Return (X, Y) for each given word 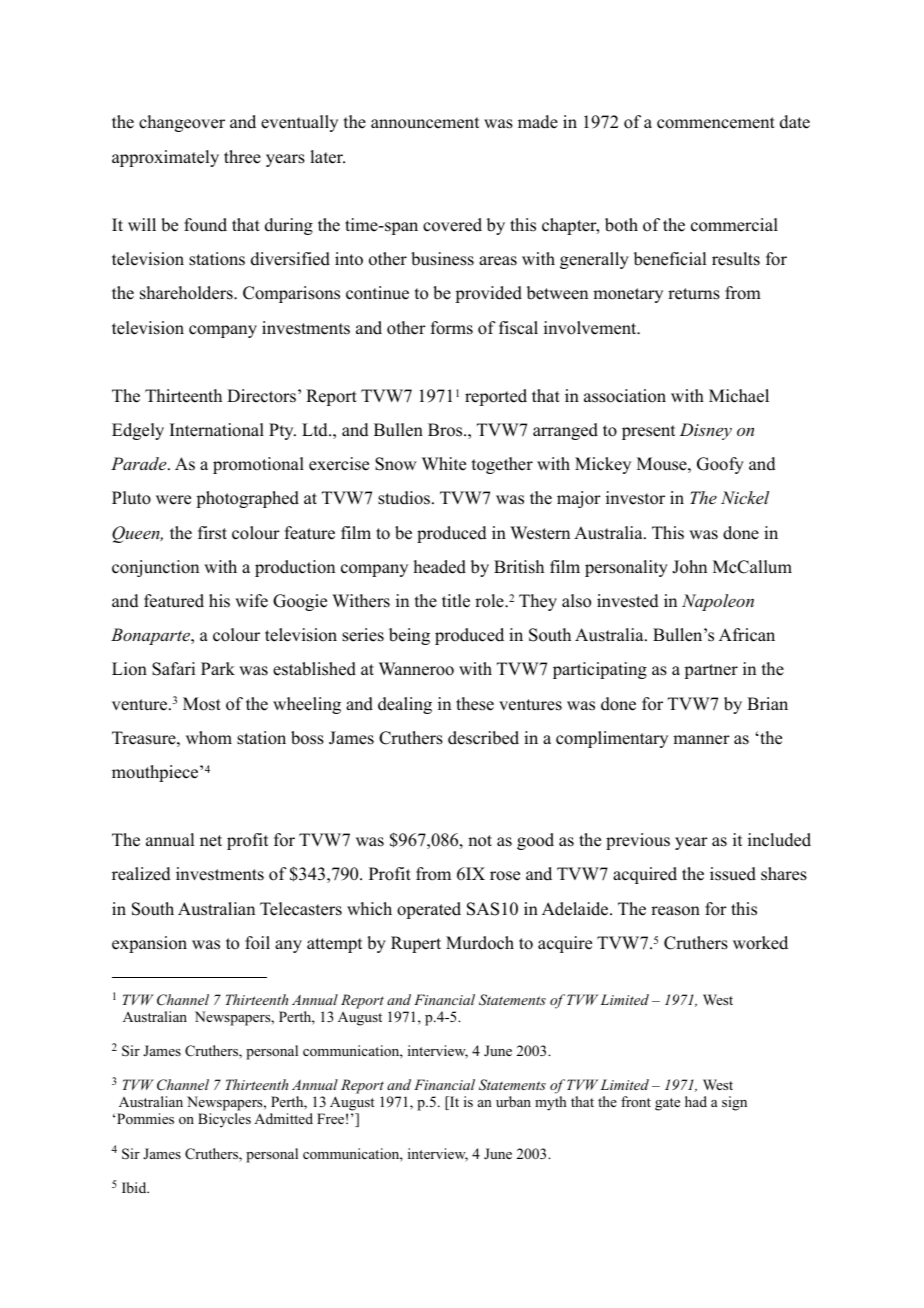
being (409, 636)
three (242, 157)
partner (711, 671)
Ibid (135, 1187)
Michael (739, 396)
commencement (716, 123)
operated (429, 910)
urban (513, 1101)
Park (218, 668)
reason (675, 911)
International (217, 430)
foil (257, 943)
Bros (446, 430)
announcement (425, 123)
